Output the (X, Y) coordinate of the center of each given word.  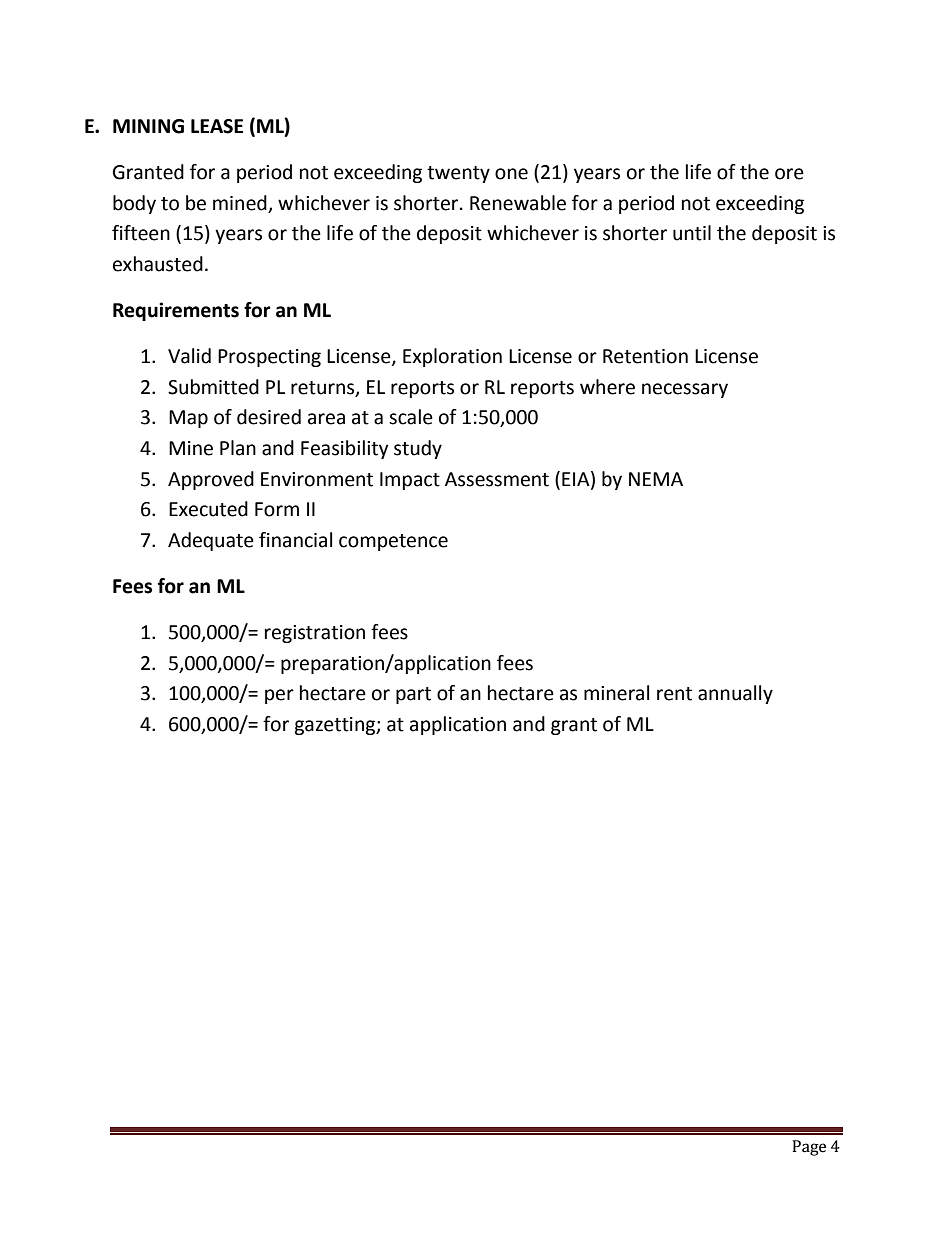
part (413, 695)
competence (393, 542)
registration (315, 634)
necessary (685, 390)
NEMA (656, 479)
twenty (458, 174)
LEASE (217, 126)
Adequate (211, 541)
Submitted (213, 387)
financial (295, 540)
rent (674, 694)
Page (809, 1148)
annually (735, 694)
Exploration (452, 357)
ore (789, 174)
